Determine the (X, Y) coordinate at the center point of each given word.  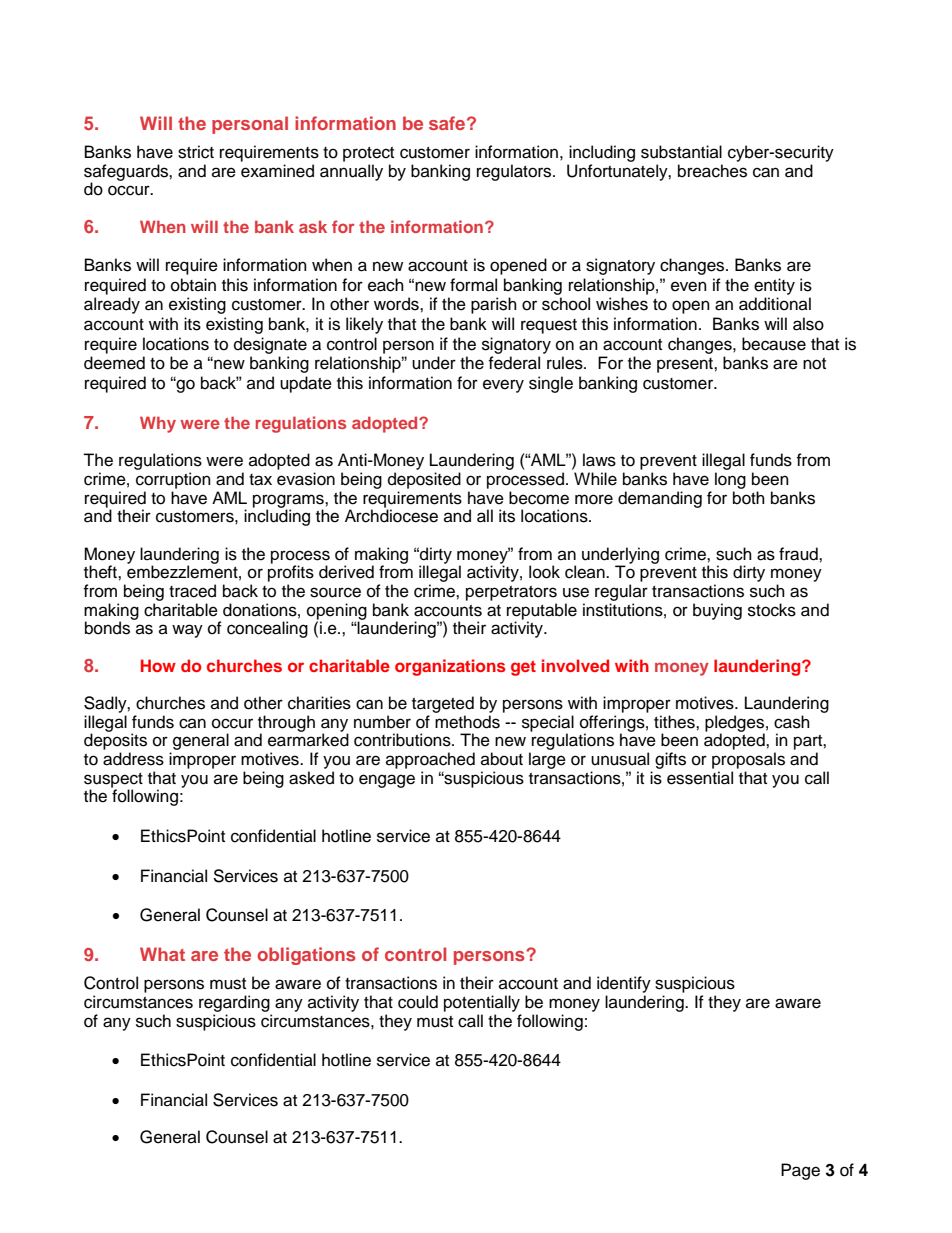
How (158, 665)
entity (774, 286)
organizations (450, 667)
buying (717, 611)
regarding (234, 1003)
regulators (515, 172)
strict (196, 152)
